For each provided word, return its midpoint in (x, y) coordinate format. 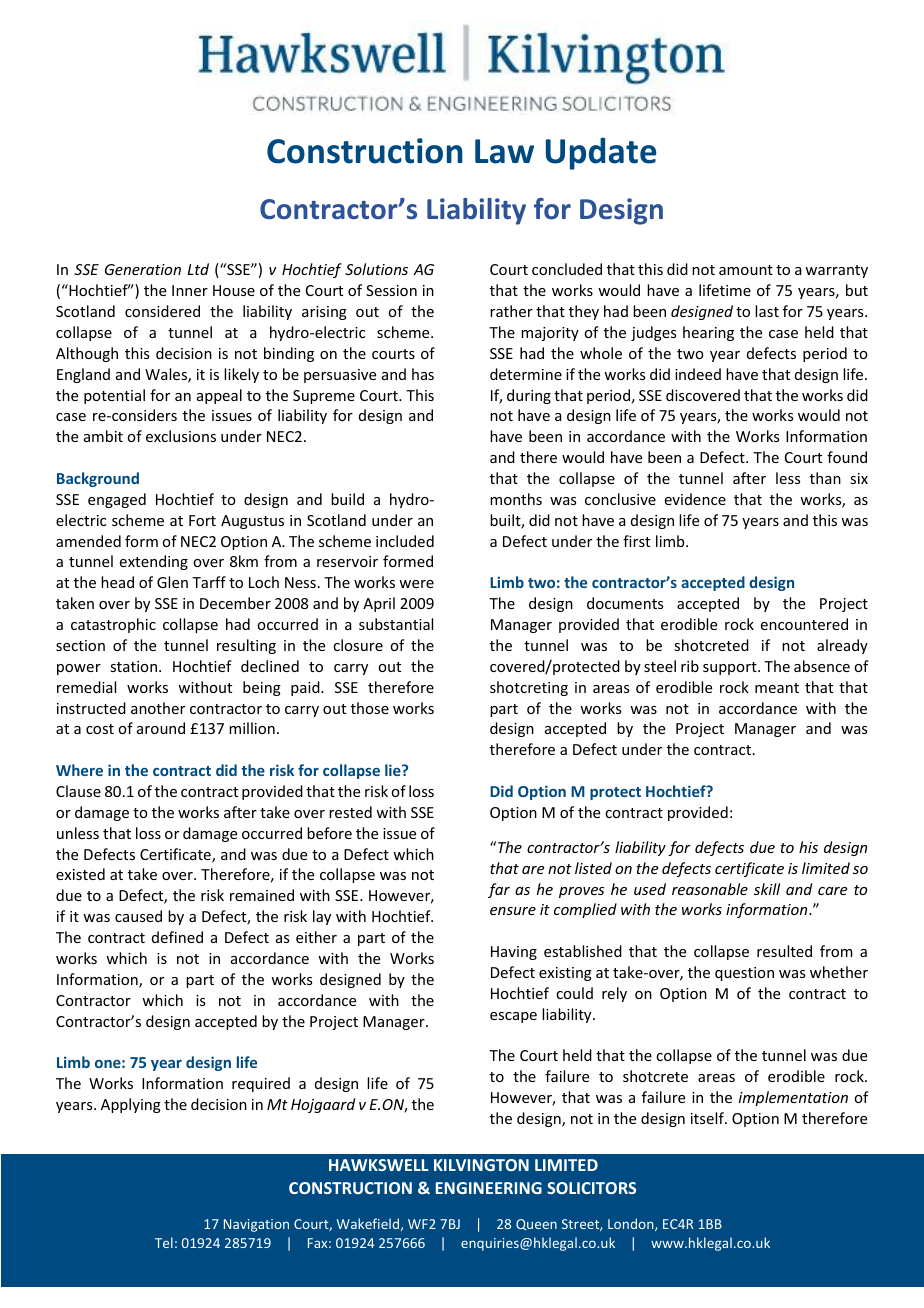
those (370, 708)
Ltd (198, 269)
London (632, 1224)
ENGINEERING (489, 1188)
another (158, 708)
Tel (164, 1242)
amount (746, 270)
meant (777, 688)
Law (504, 151)
